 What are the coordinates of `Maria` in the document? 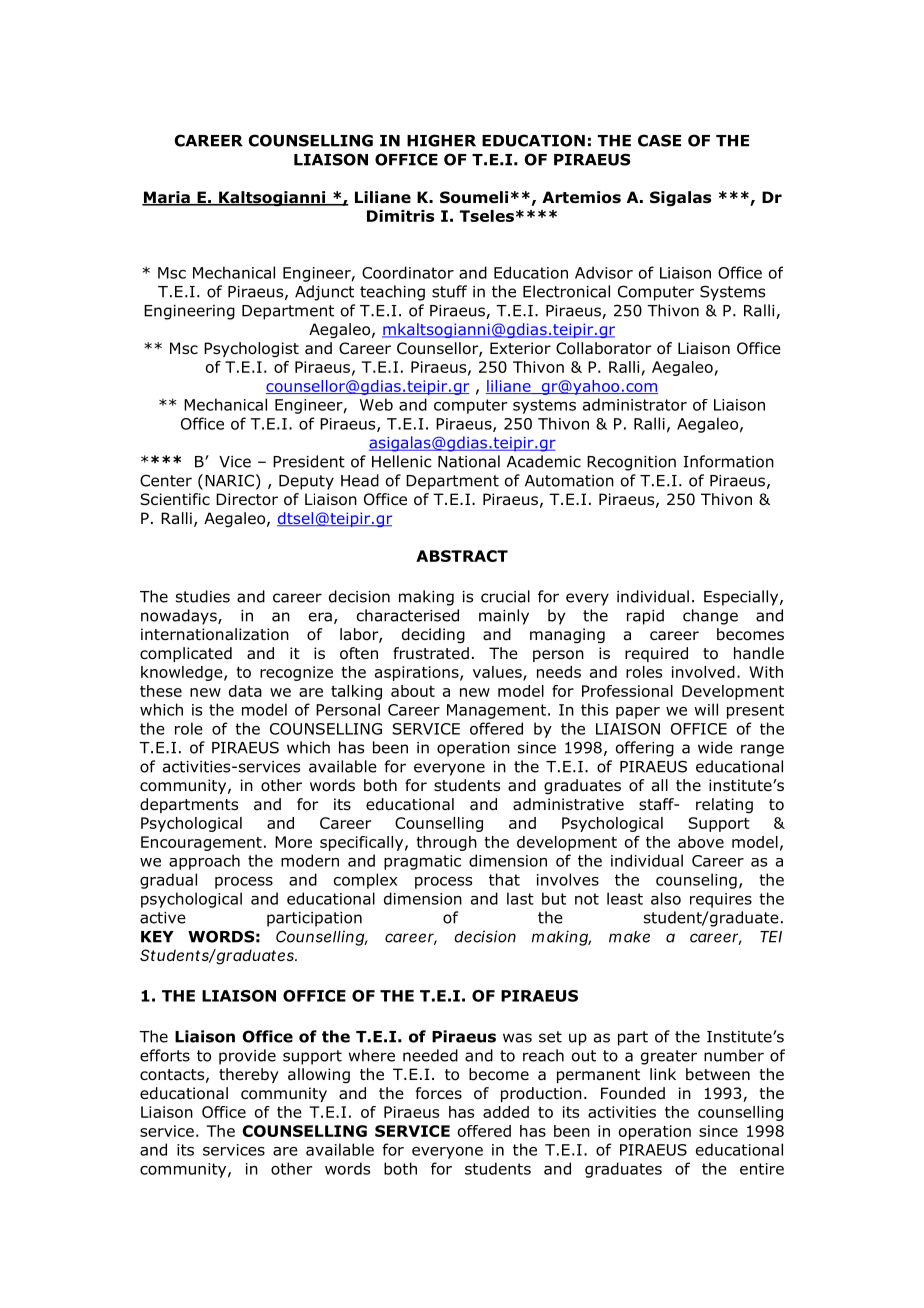 It's located at (167, 198).
